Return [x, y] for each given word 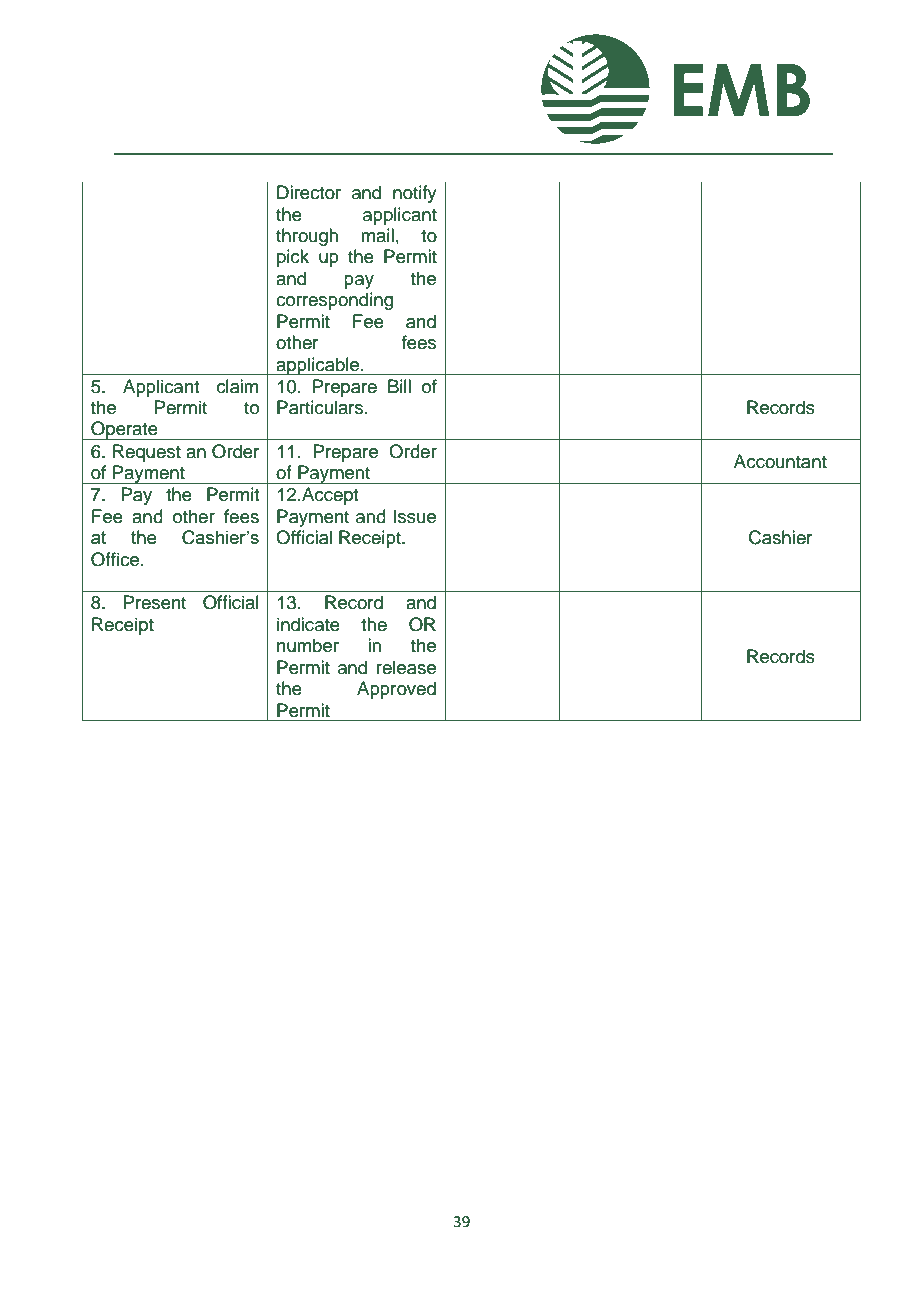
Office [115, 559]
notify [415, 194]
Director [309, 192]
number [308, 645]
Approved [396, 690]
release [406, 667]
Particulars [321, 407]
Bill [399, 386]
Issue [415, 516]
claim [237, 386]
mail [377, 235]
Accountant [780, 461]
